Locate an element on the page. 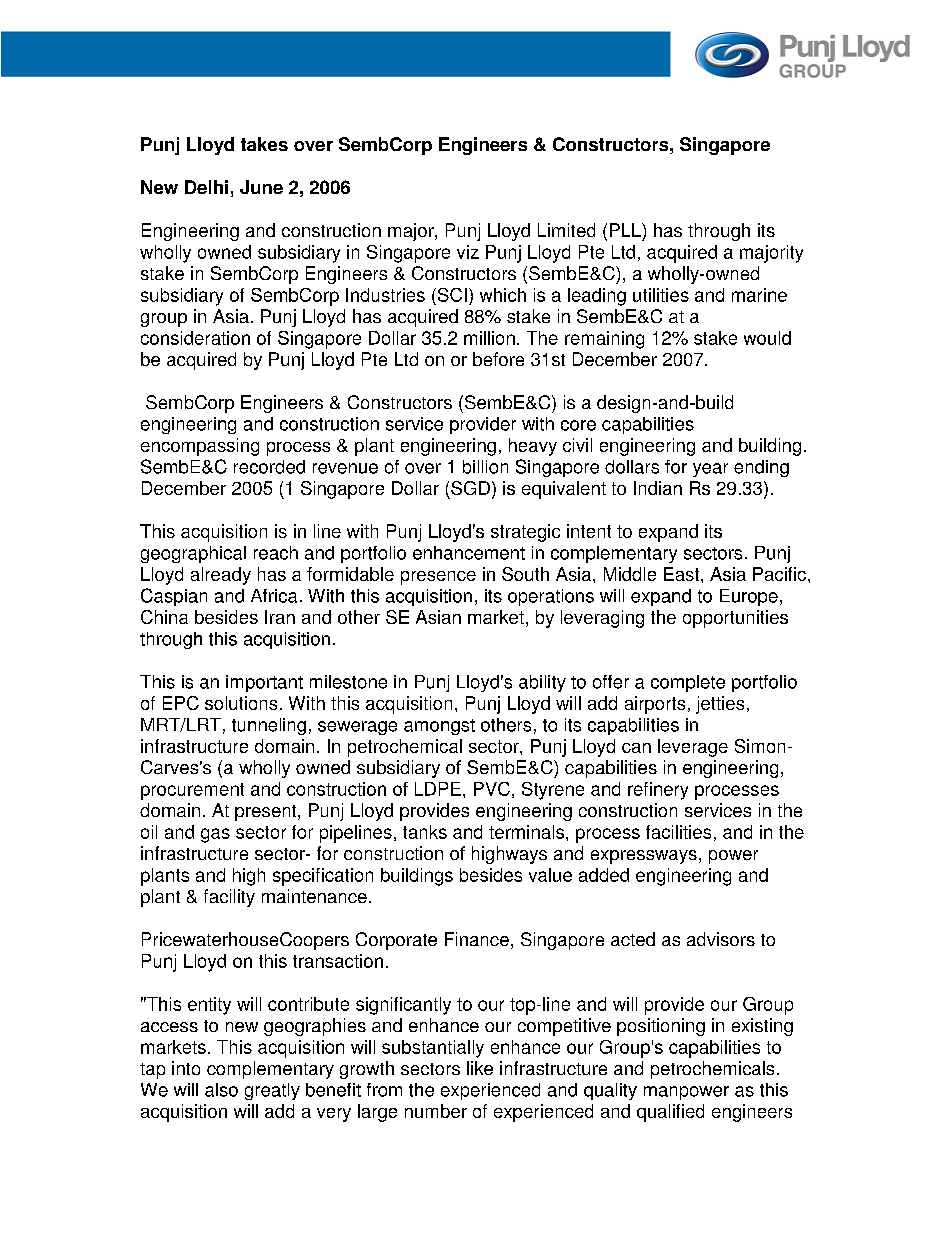 The width and height of the image is (952, 1233). tanks is located at coordinates (425, 832).
